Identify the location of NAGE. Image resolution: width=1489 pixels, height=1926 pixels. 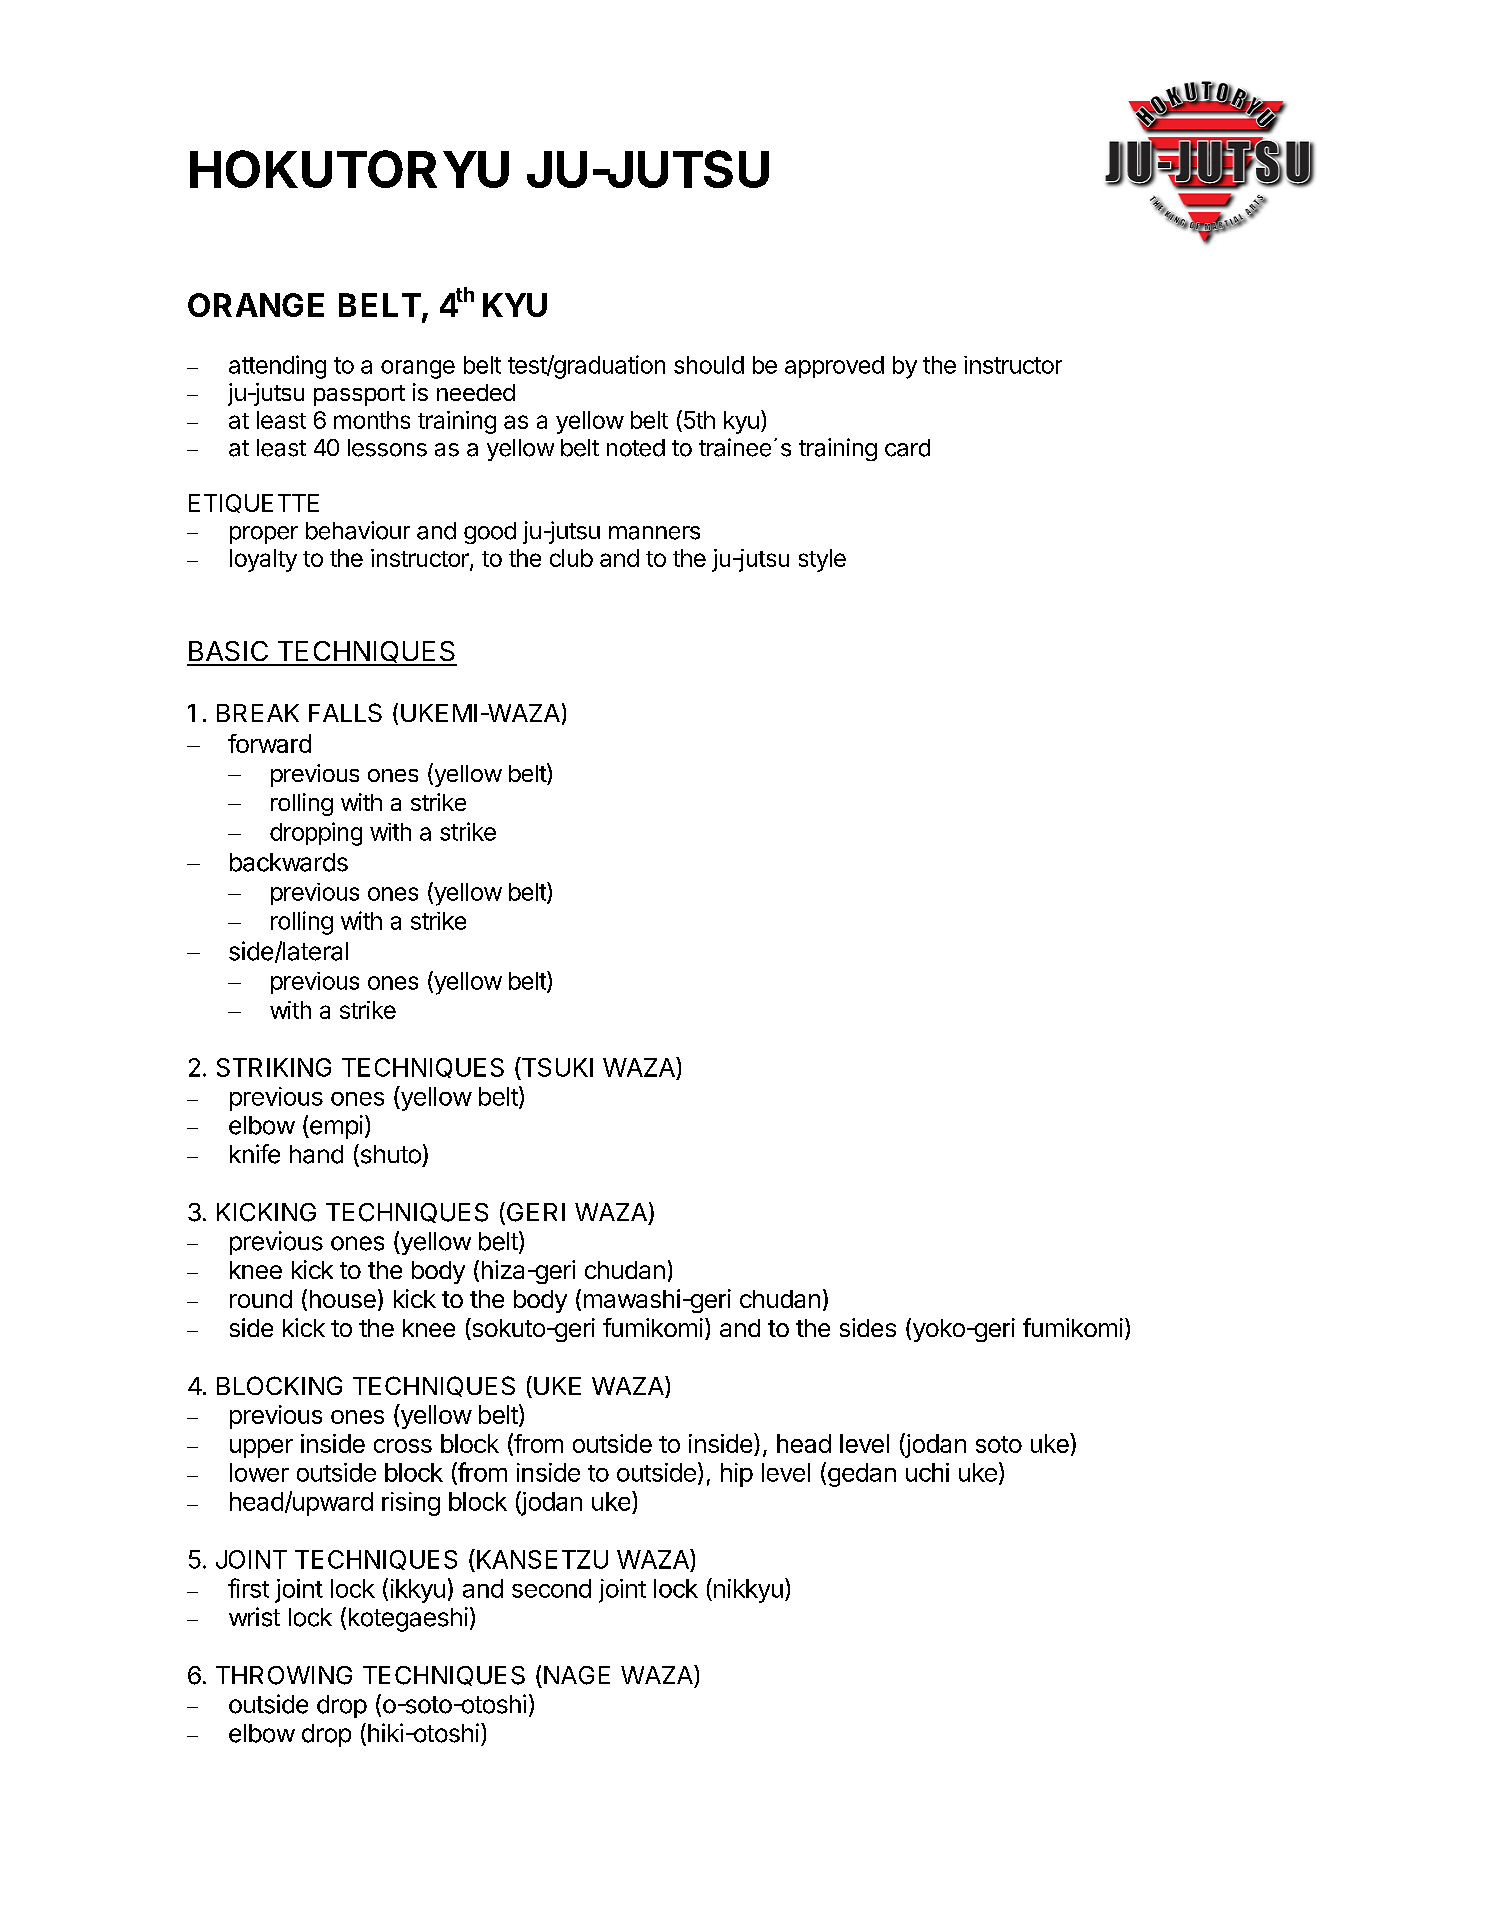
(577, 1675).
